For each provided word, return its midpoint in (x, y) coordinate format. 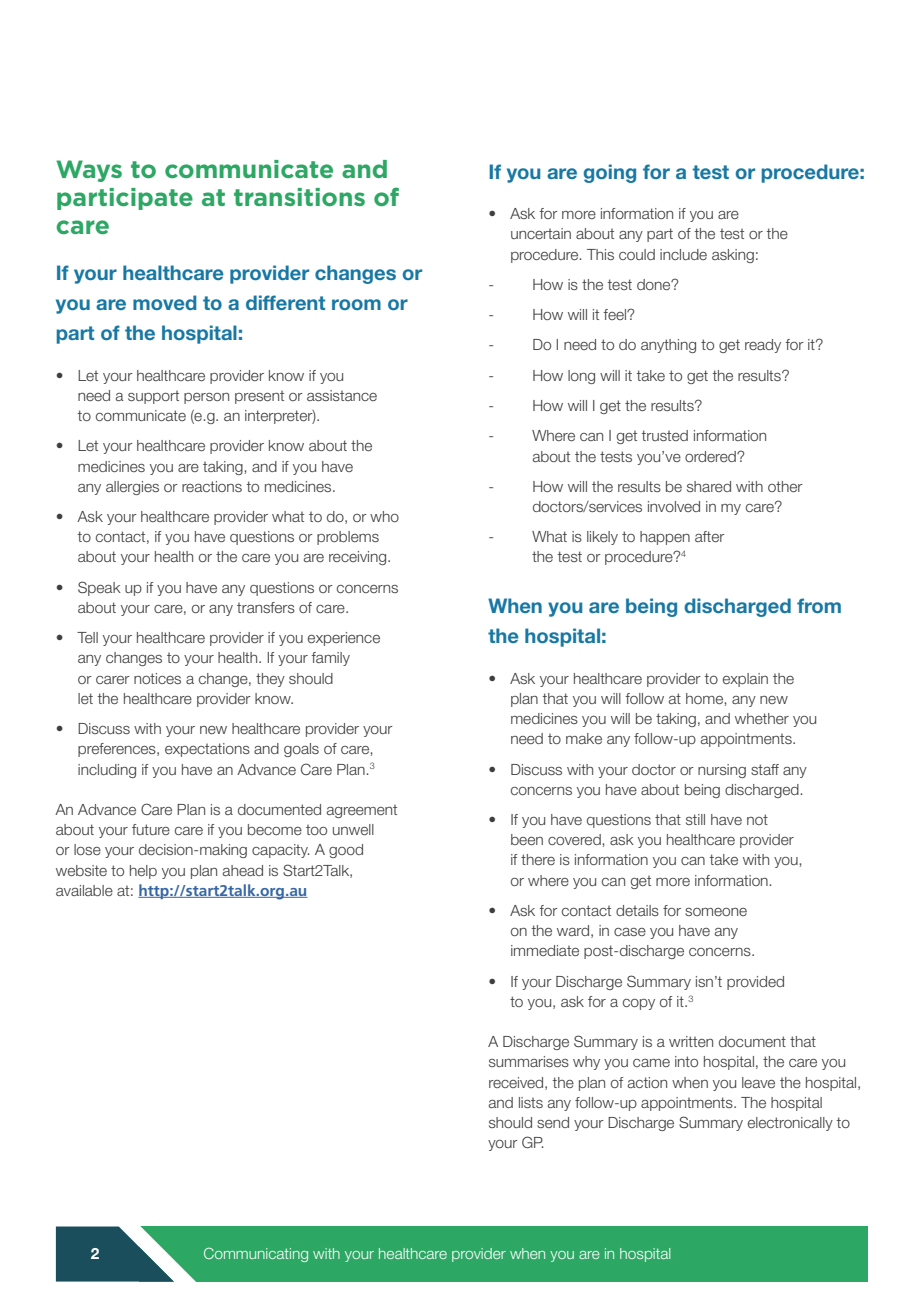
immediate (545, 950)
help (143, 872)
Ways (89, 171)
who (384, 516)
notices (157, 678)
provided (755, 983)
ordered (711, 456)
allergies (132, 488)
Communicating (256, 1255)
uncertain (541, 233)
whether (762, 718)
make (584, 738)
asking (733, 256)
